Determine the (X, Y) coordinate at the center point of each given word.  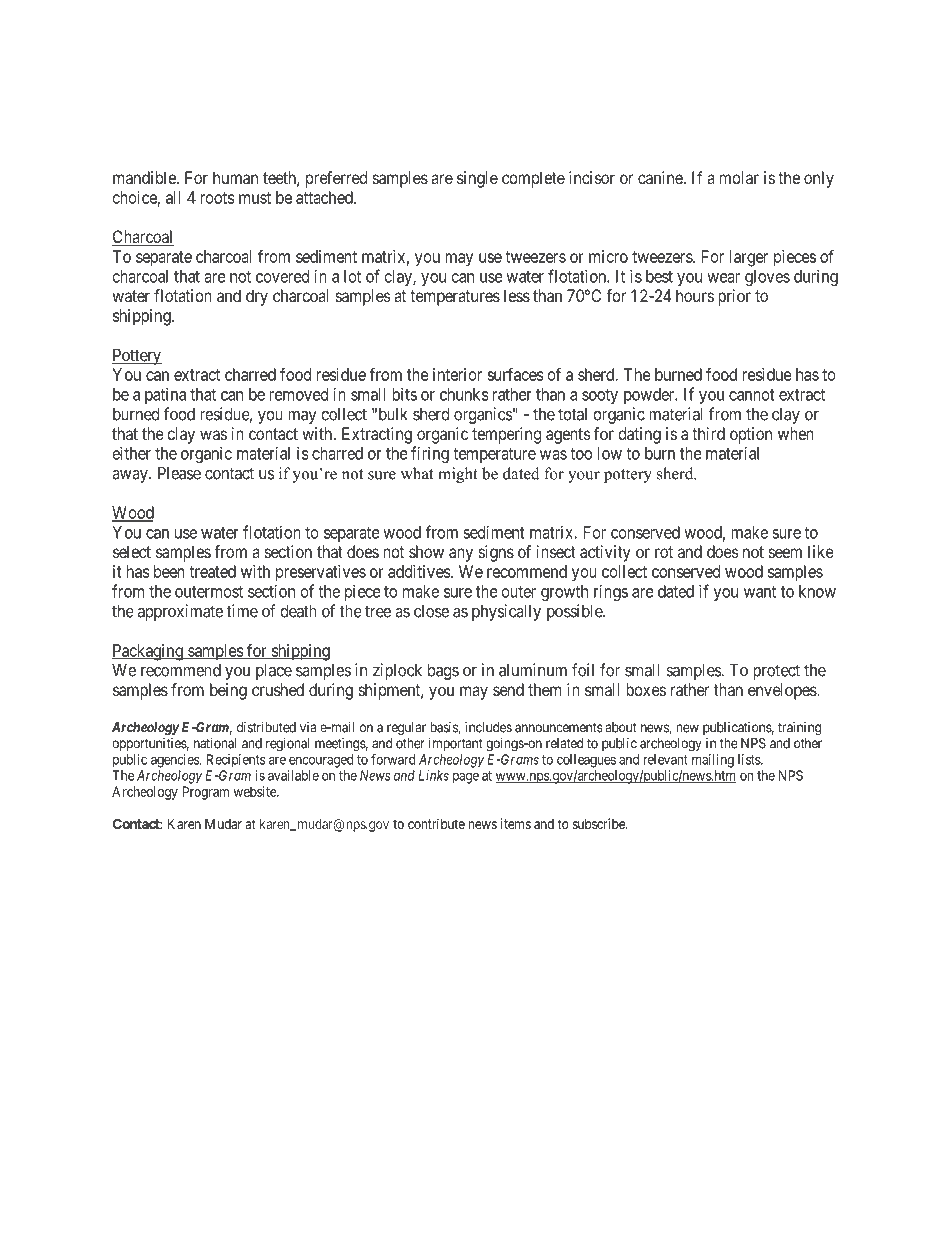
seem (785, 553)
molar (739, 177)
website (256, 791)
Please (179, 473)
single (477, 179)
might (458, 475)
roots (217, 198)
